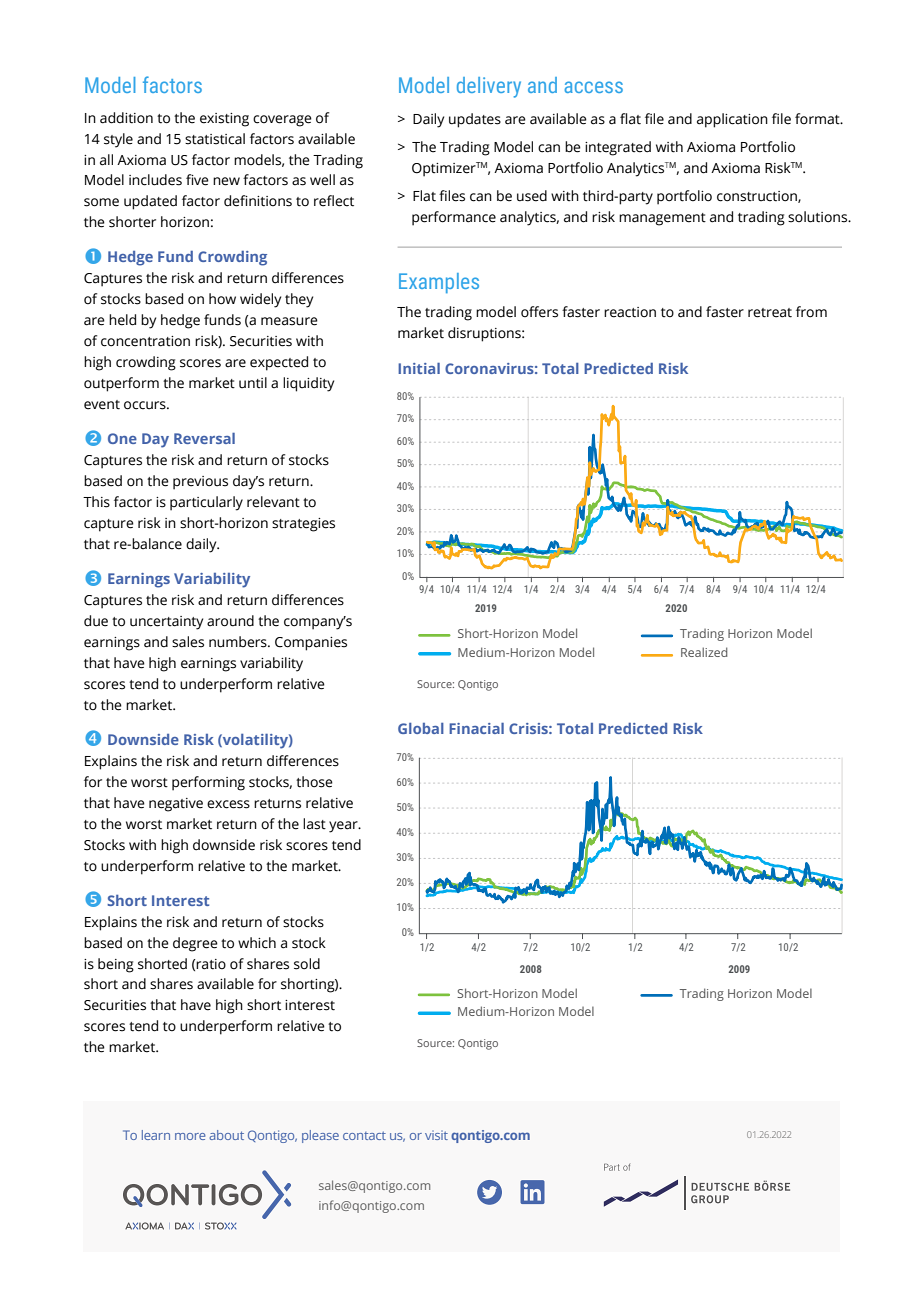  I want to click on updates, so click(475, 120).
